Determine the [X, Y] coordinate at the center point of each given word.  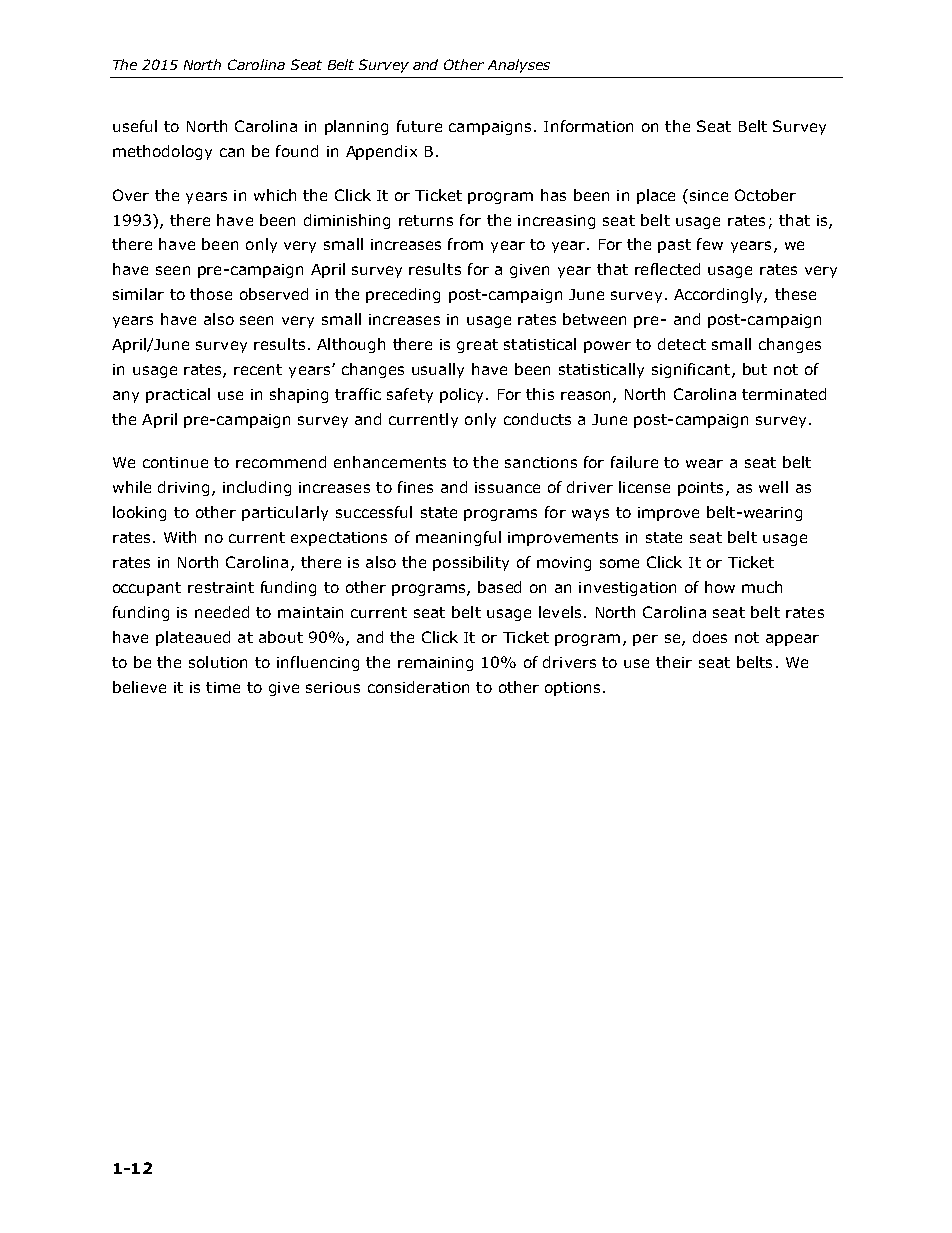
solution [218, 662]
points [700, 489]
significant [691, 370]
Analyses [519, 66]
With [180, 537]
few [710, 244]
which [275, 195]
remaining [435, 664]
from [465, 244]
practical [178, 395]
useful [135, 126]
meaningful [458, 538]
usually [438, 370]
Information [588, 126]
